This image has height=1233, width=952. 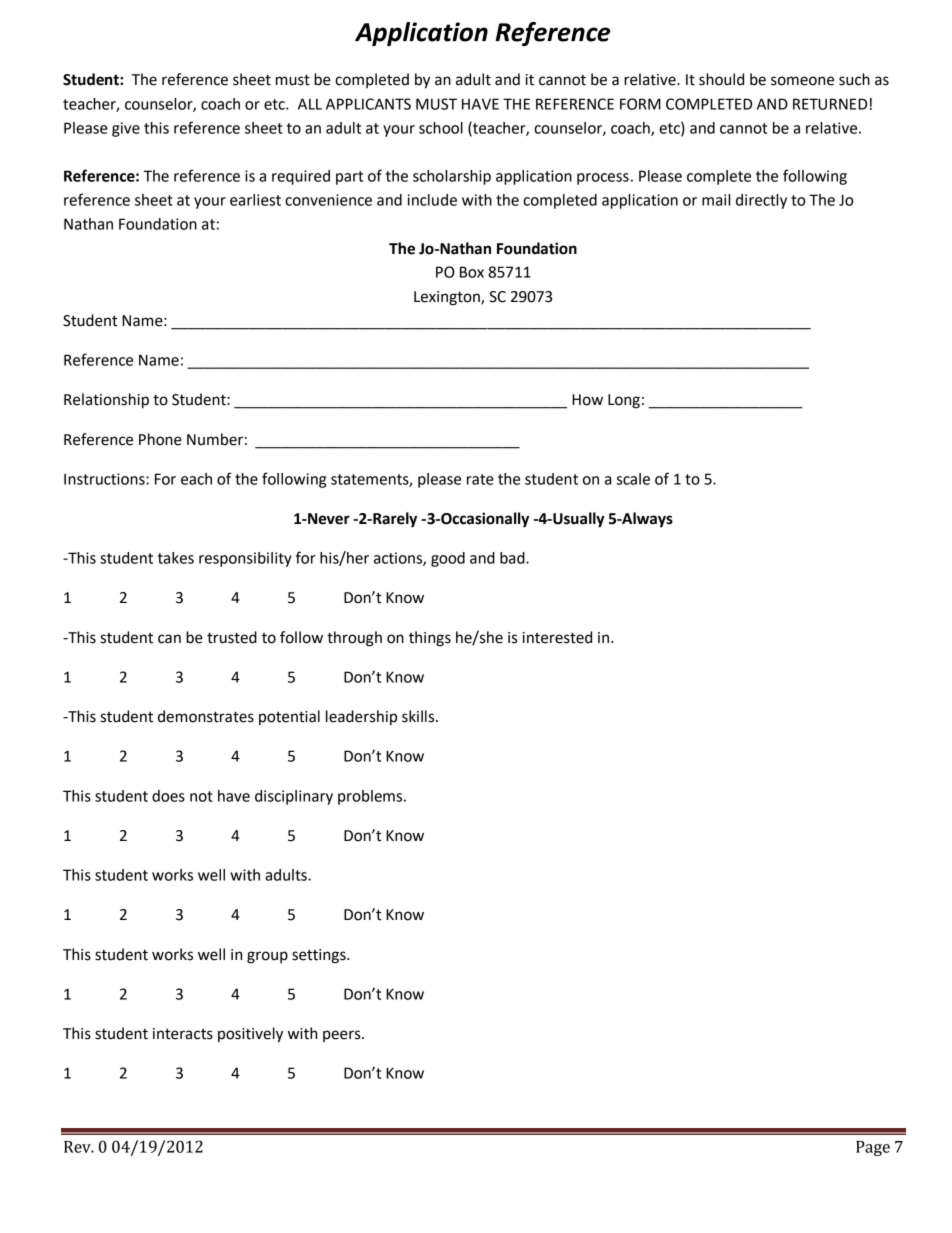 What do you see at coordinates (633, 479) in the image?
I see `scale` at bounding box center [633, 479].
